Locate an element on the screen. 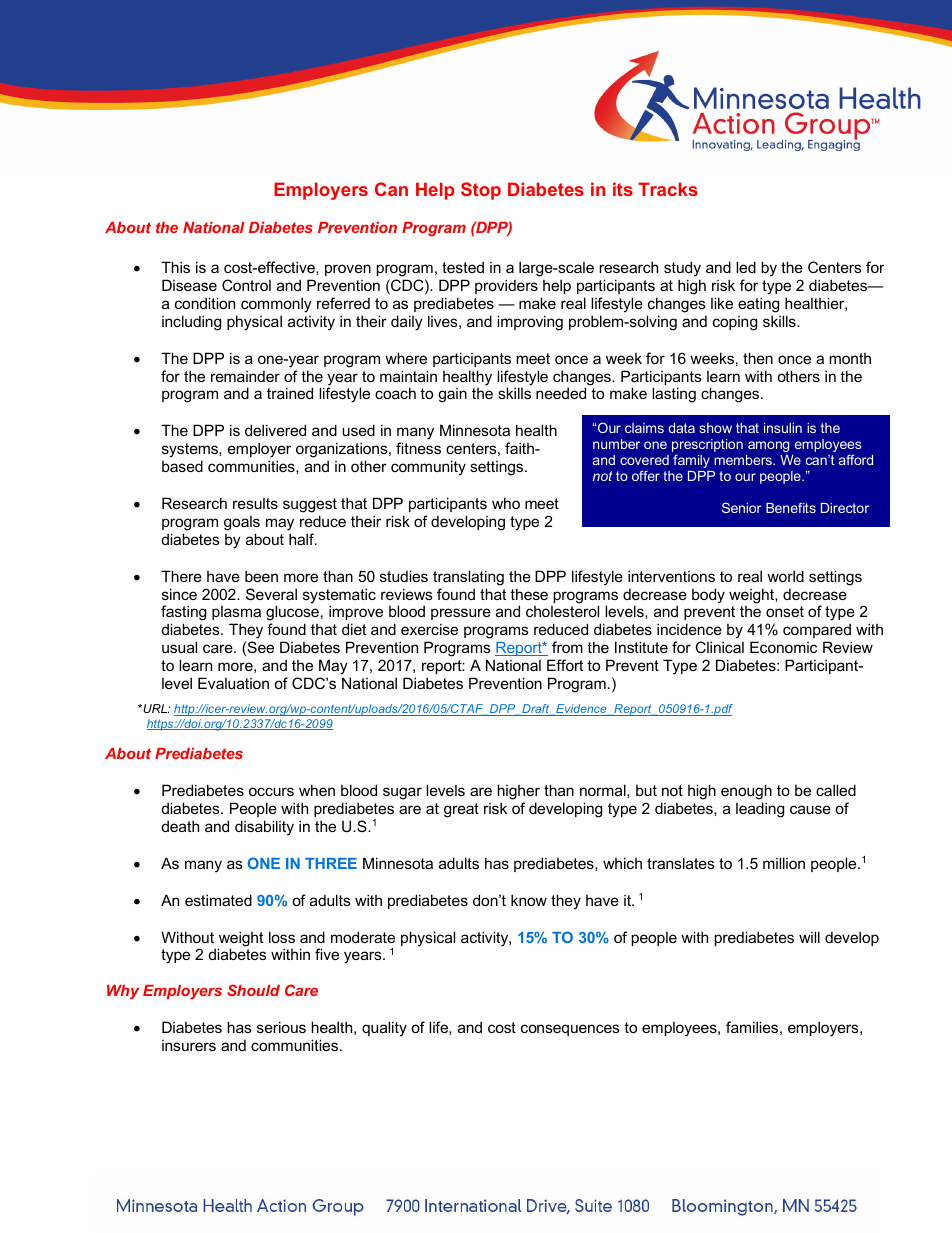 Image resolution: width=952 pixels, height=1233 pixels. This is located at coordinates (175, 267).
